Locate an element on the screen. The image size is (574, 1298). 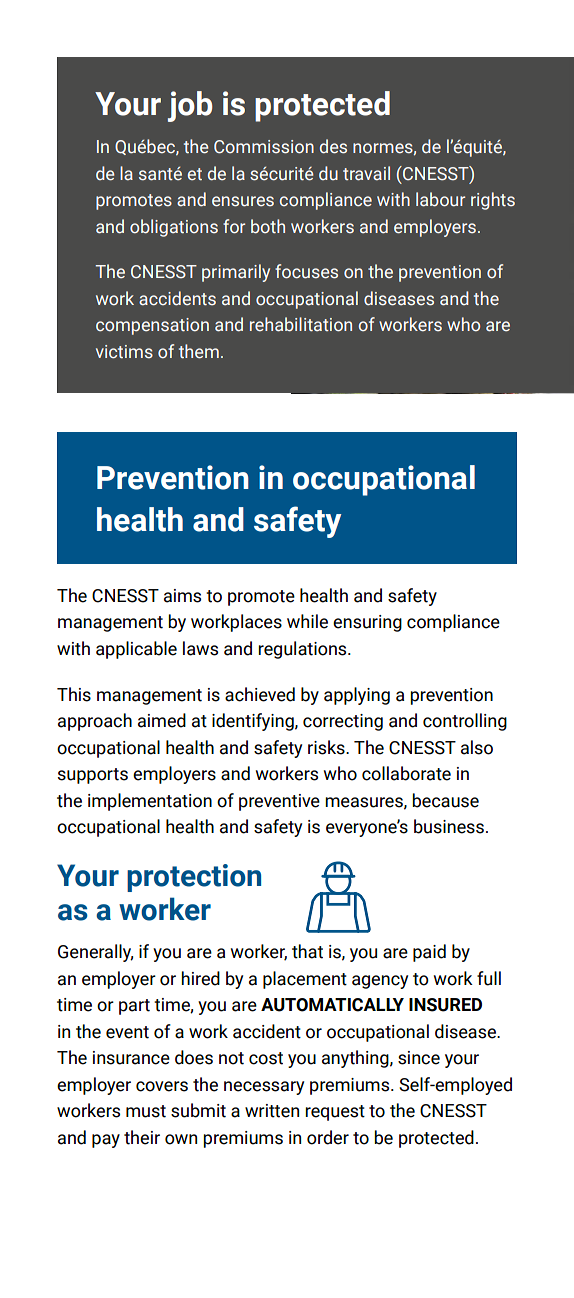
job is located at coordinates (190, 106).
